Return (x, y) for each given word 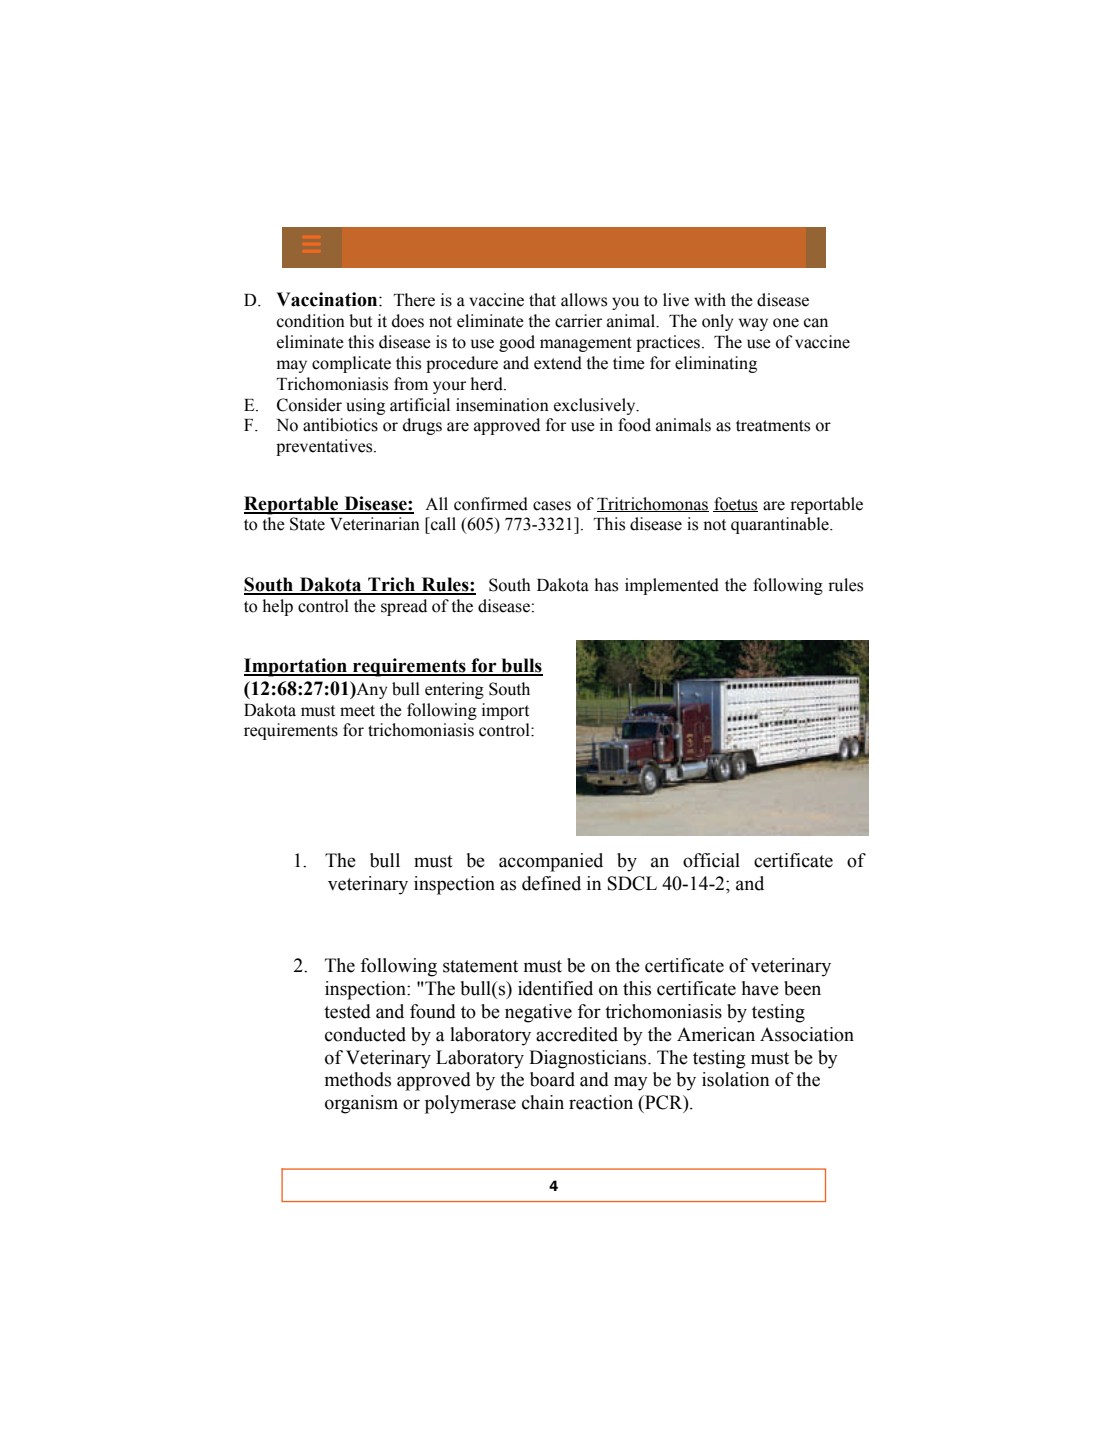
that (542, 300)
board (552, 1079)
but (360, 321)
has (606, 585)
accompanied (551, 862)
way (753, 324)
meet (357, 711)
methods (358, 1079)
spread (404, 607)
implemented (672, 586)
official (711, 860)
